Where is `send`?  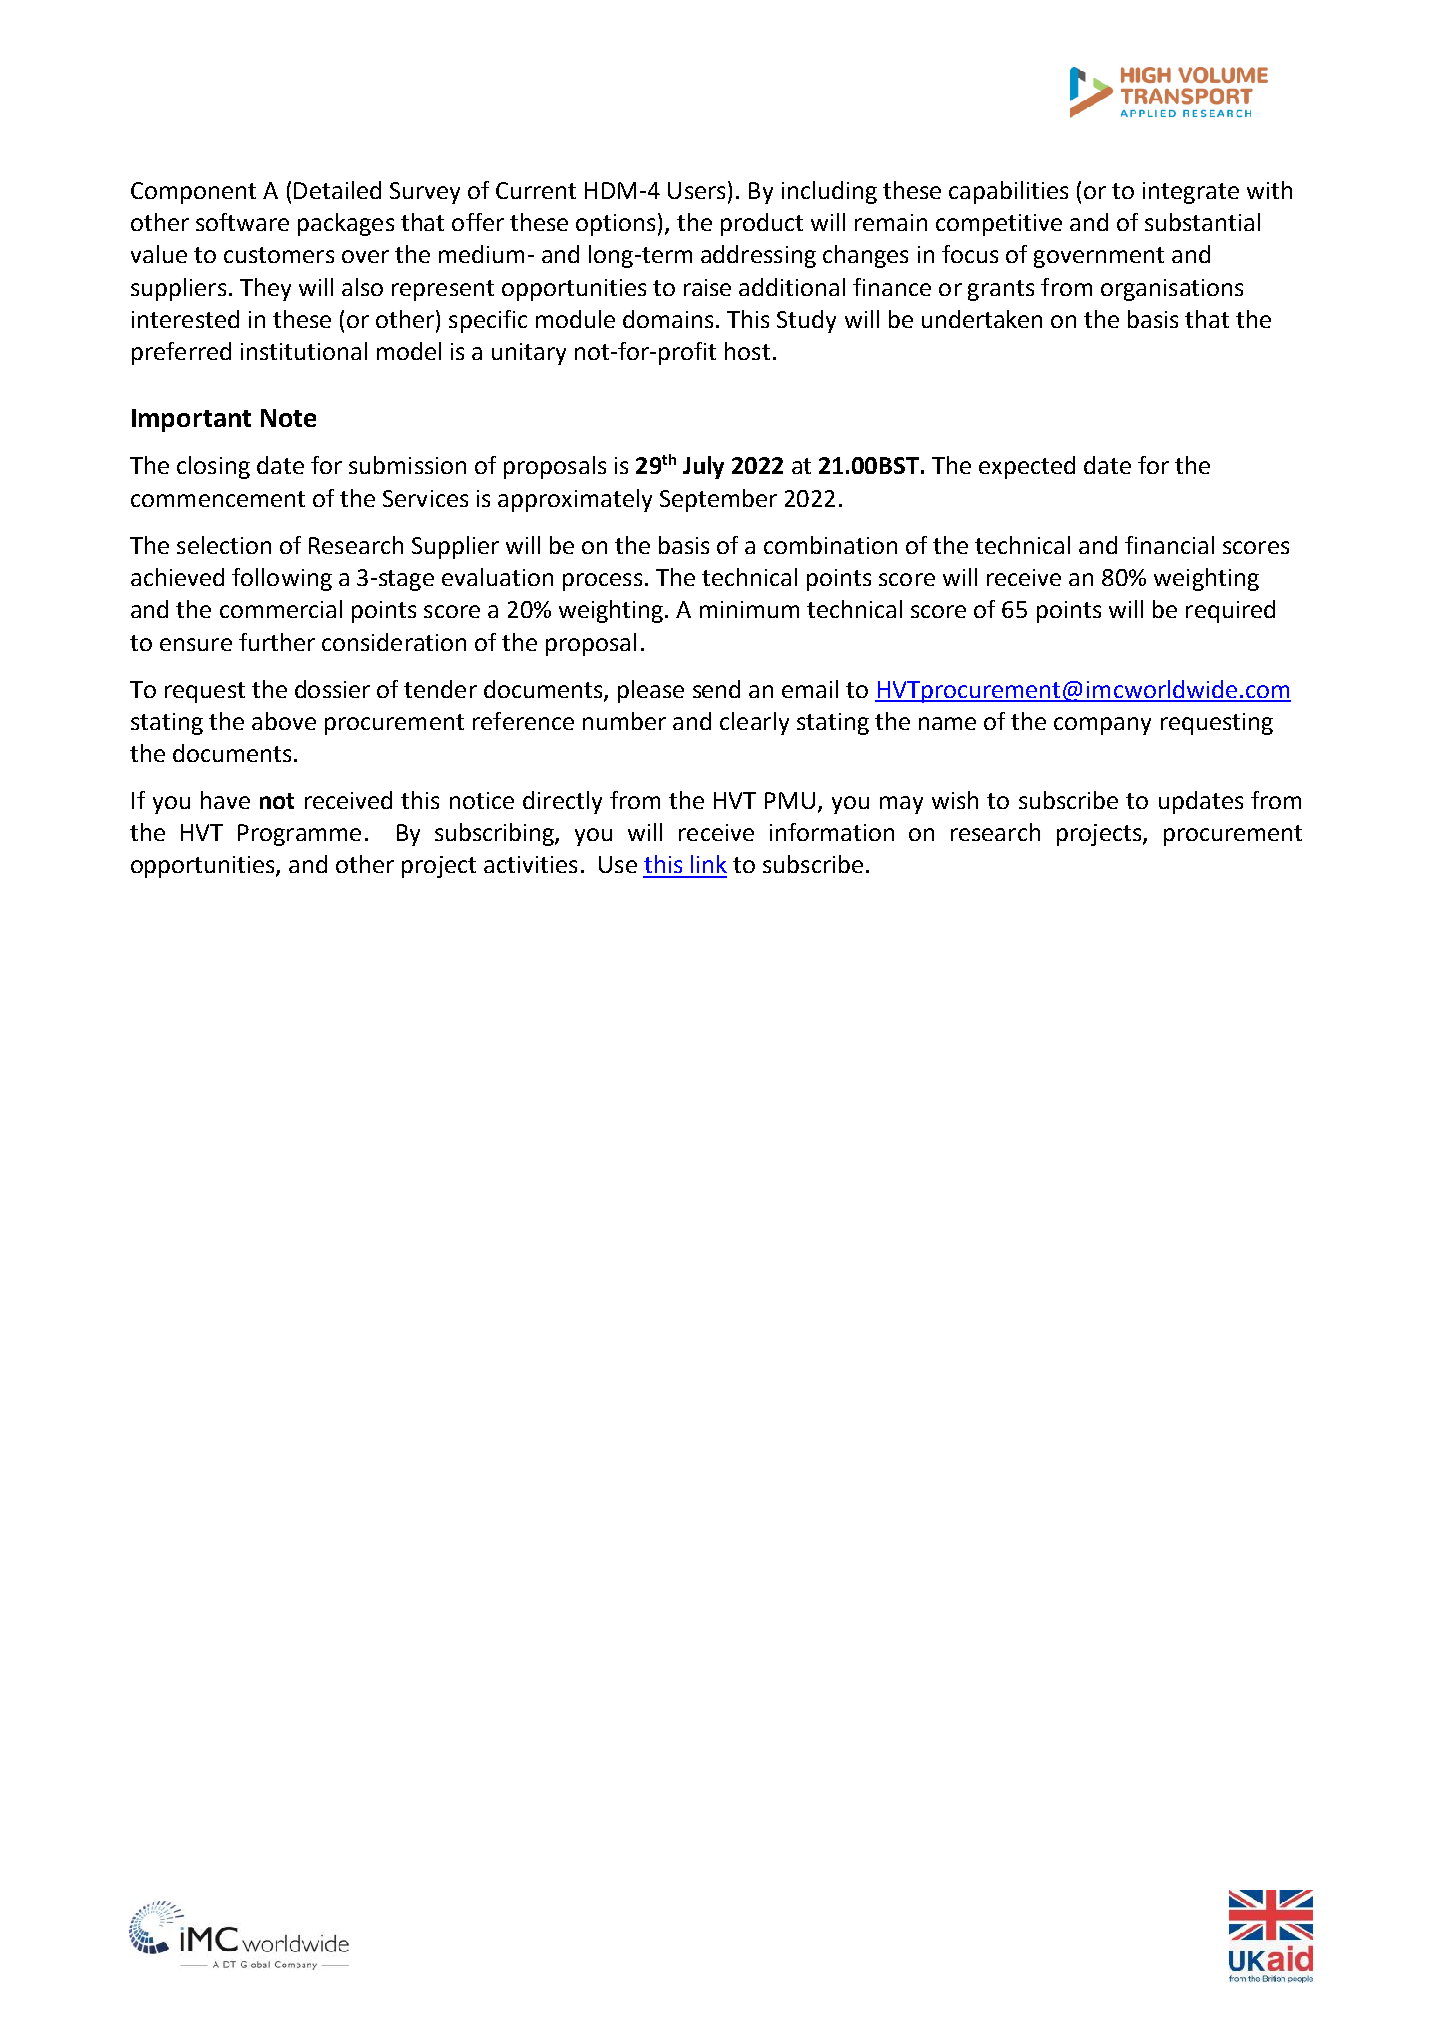
send is located at coordinates (716, 689).
